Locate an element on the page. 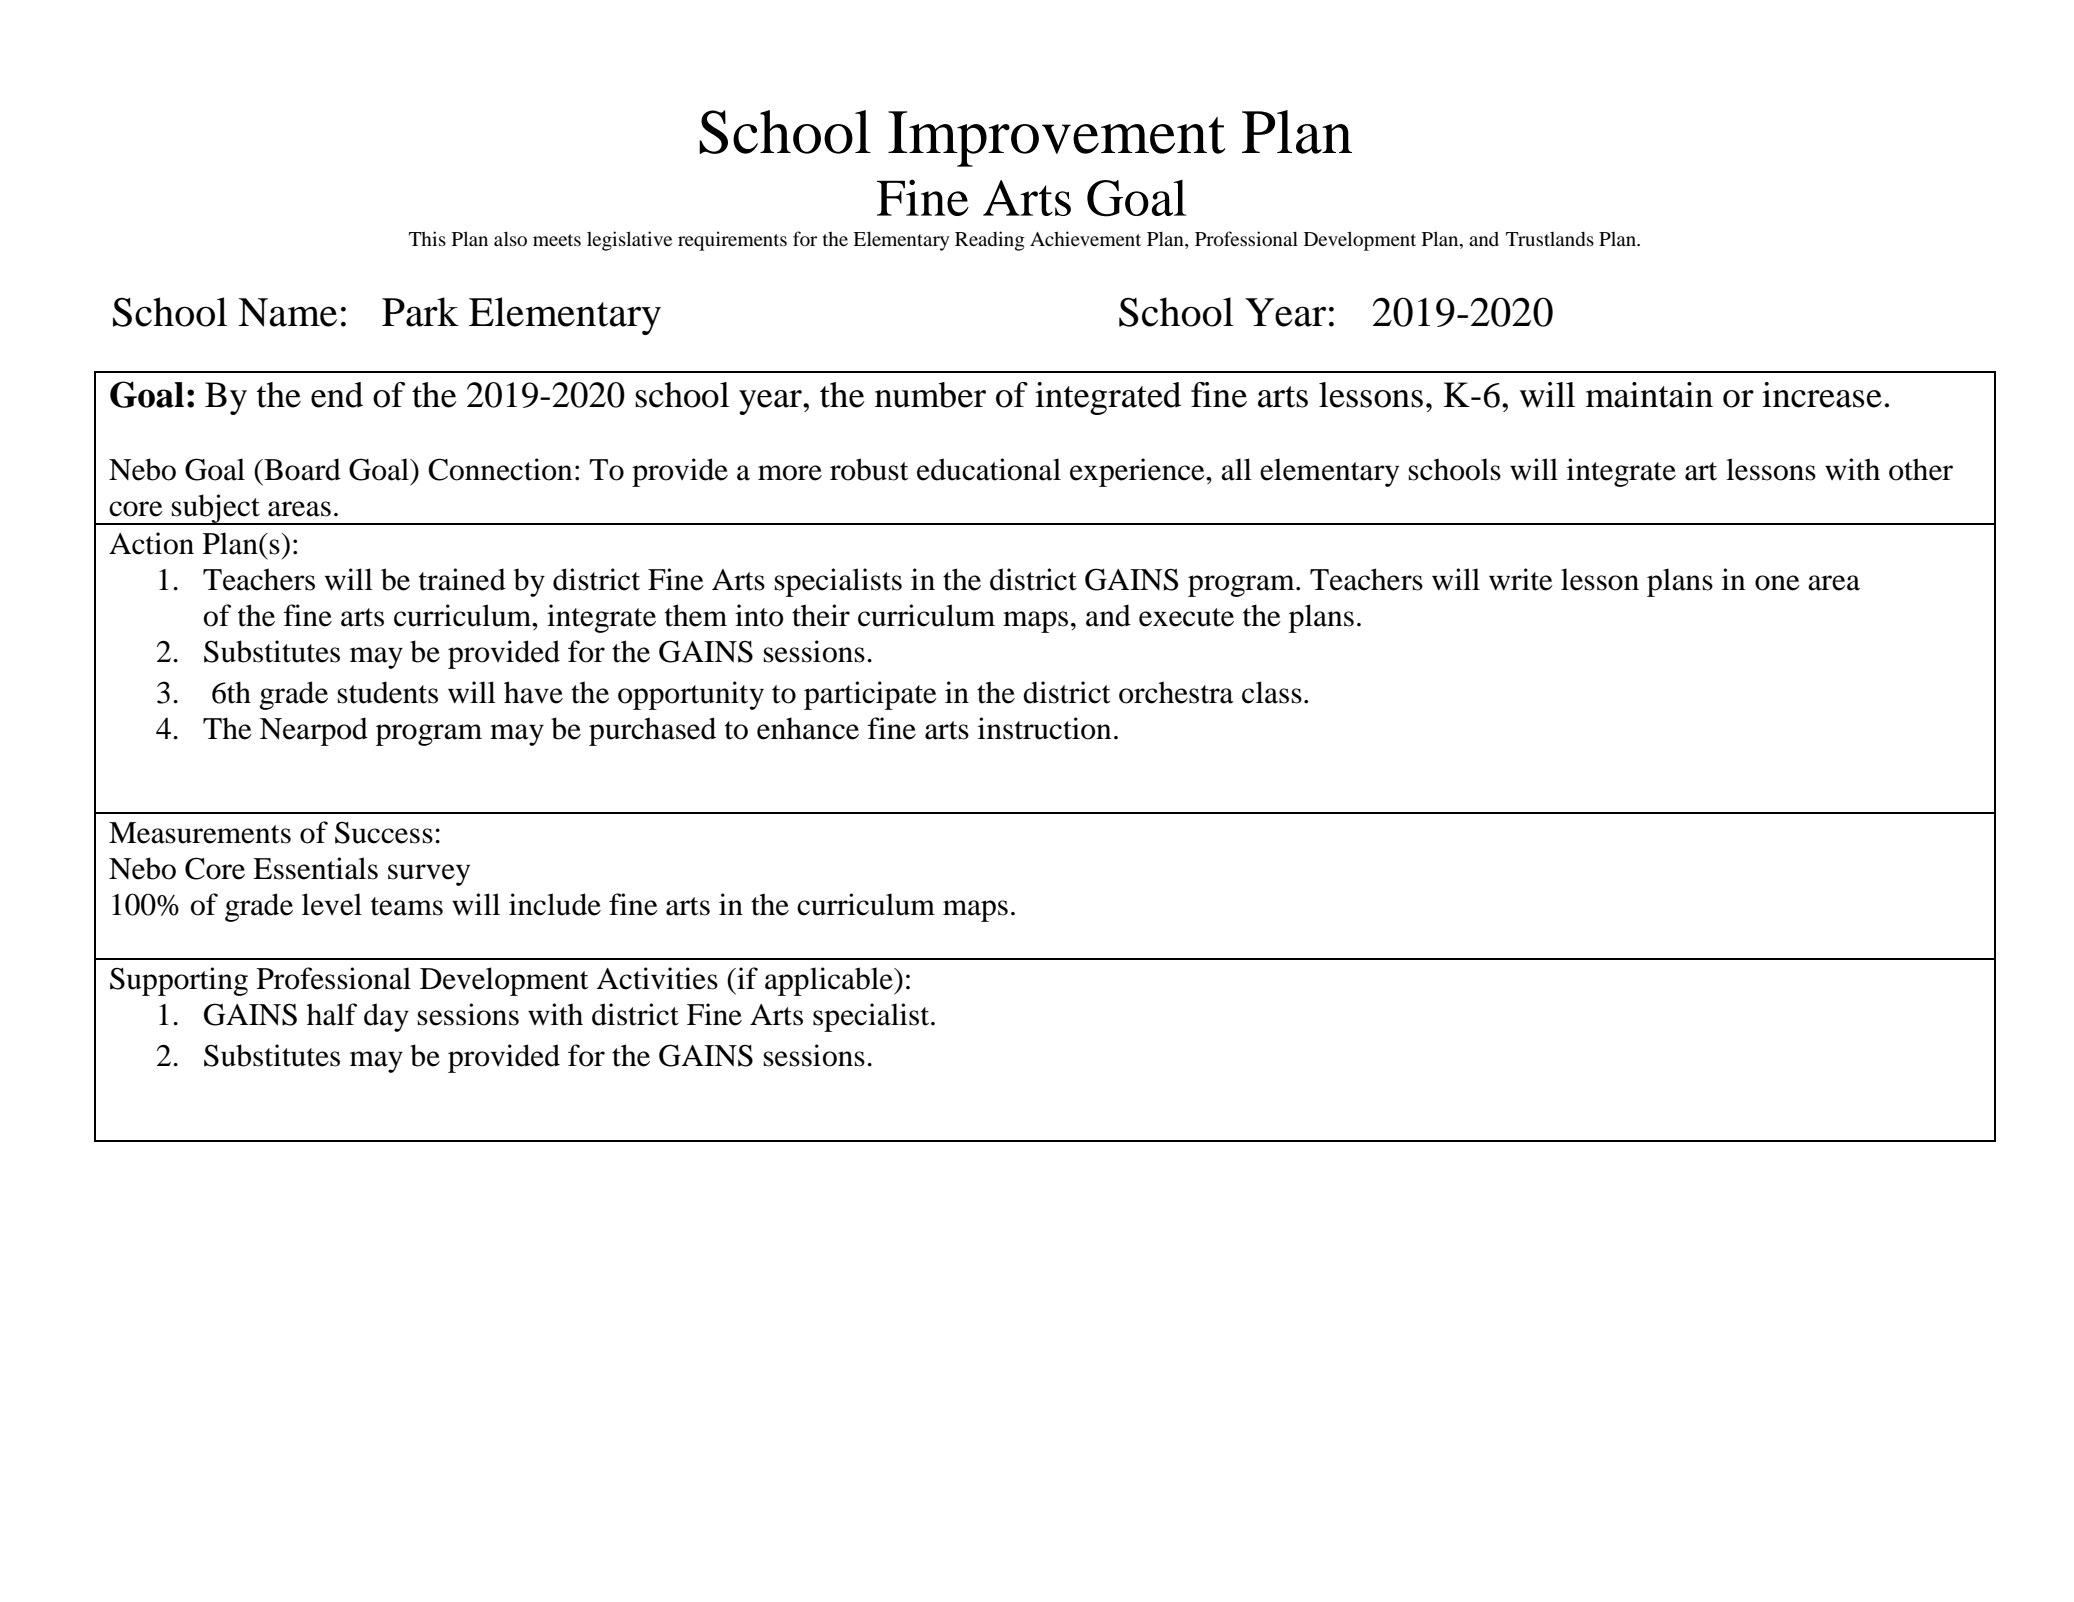 The image size is (2074, 1602). one is located at coordinates (1777, 583).
